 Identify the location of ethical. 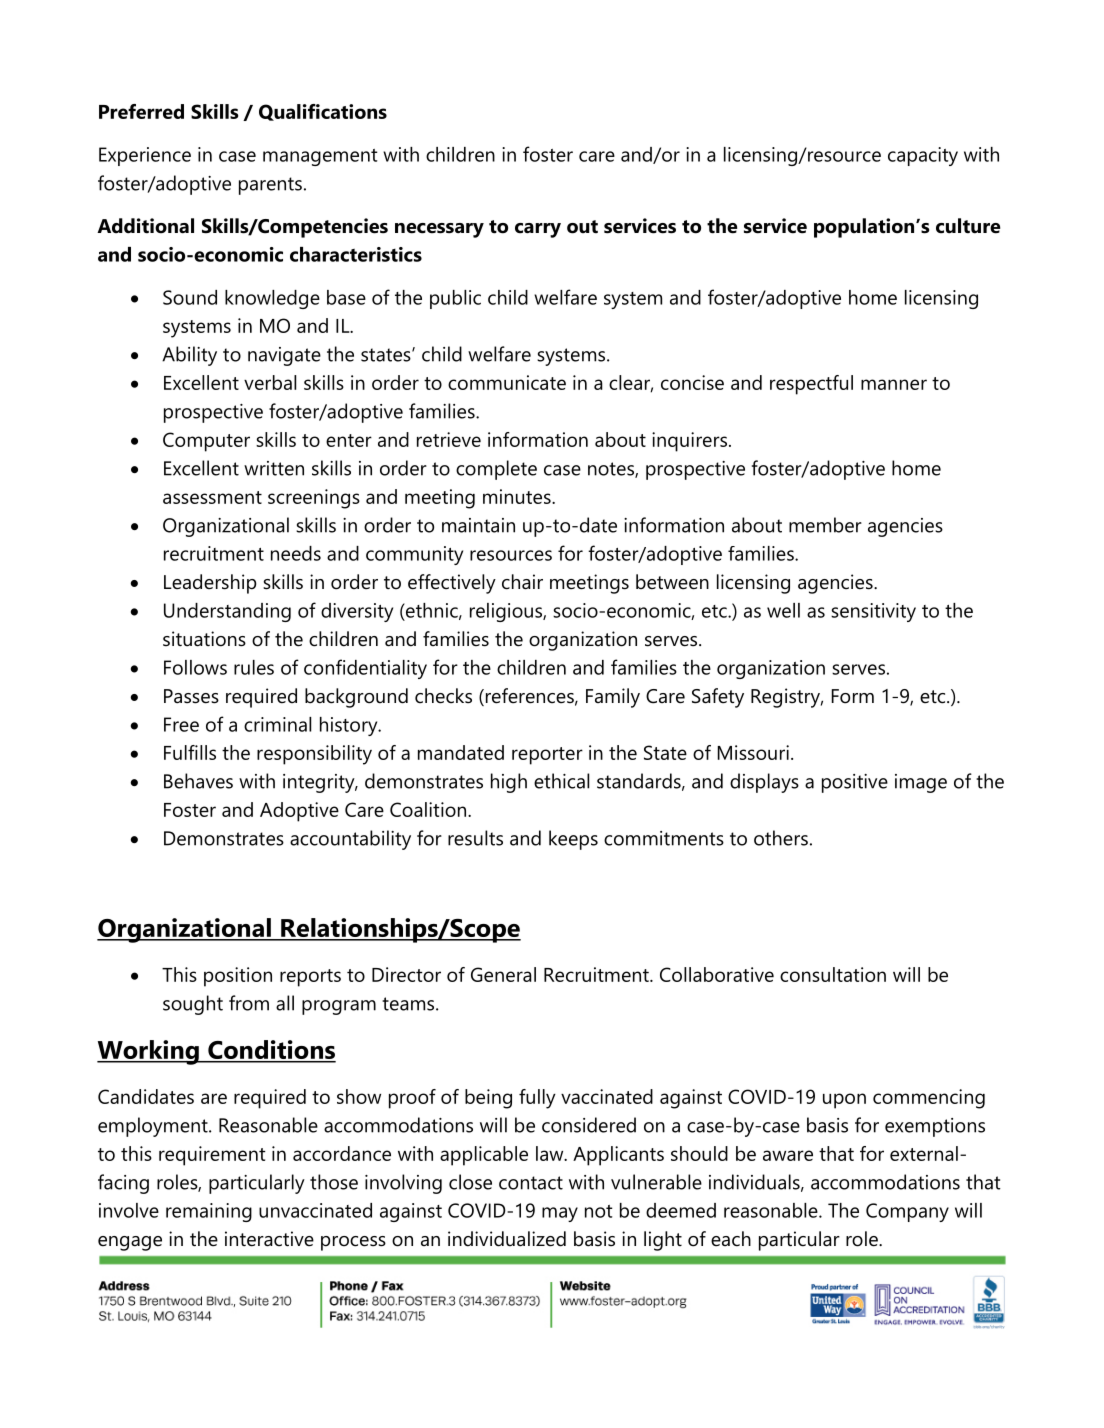
(561, 781).
